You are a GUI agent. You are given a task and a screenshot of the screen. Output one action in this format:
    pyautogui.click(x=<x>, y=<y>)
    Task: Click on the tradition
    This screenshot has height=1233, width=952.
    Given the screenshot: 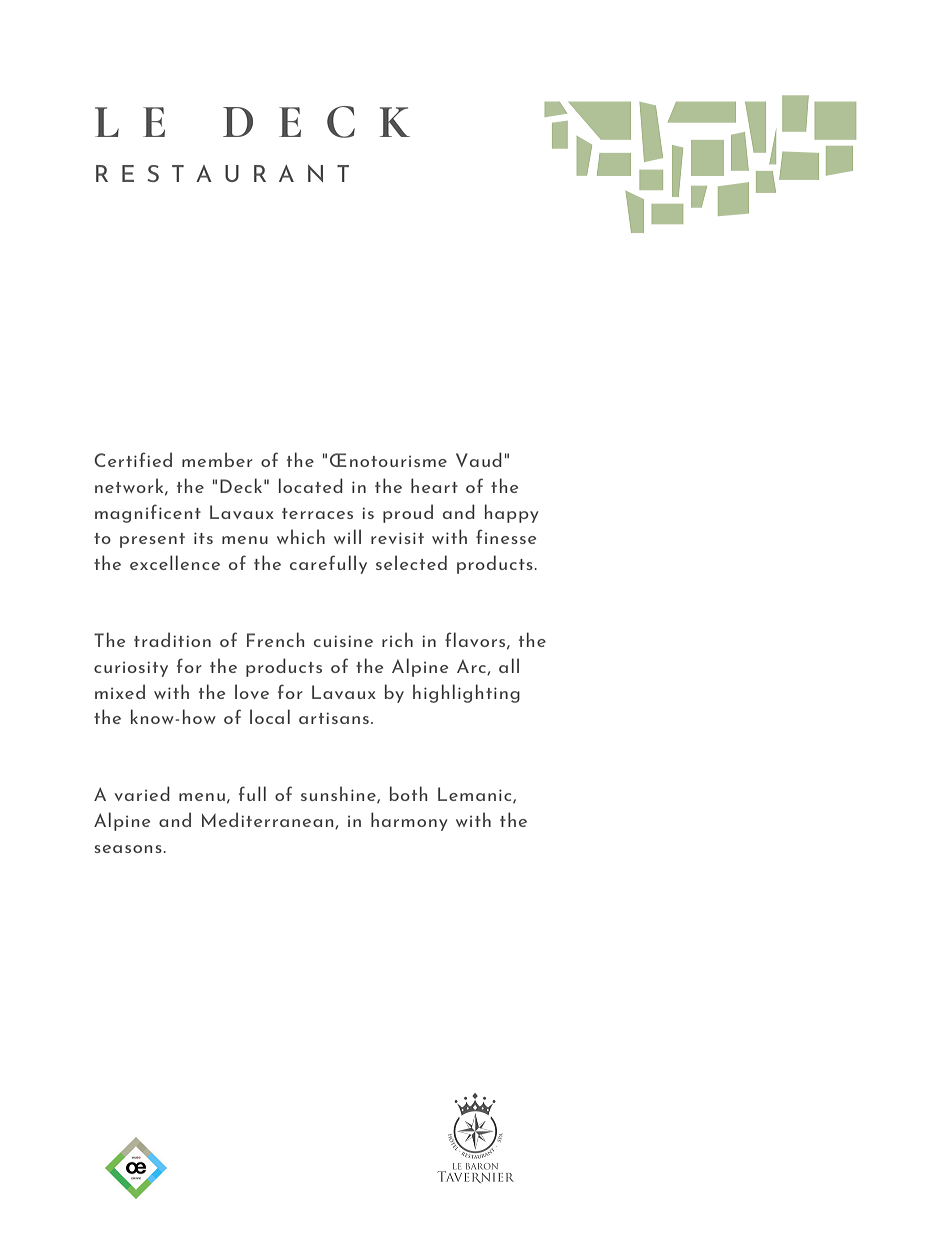 What is the action you would take?
    pyautogui.click(x=172, y=639)
